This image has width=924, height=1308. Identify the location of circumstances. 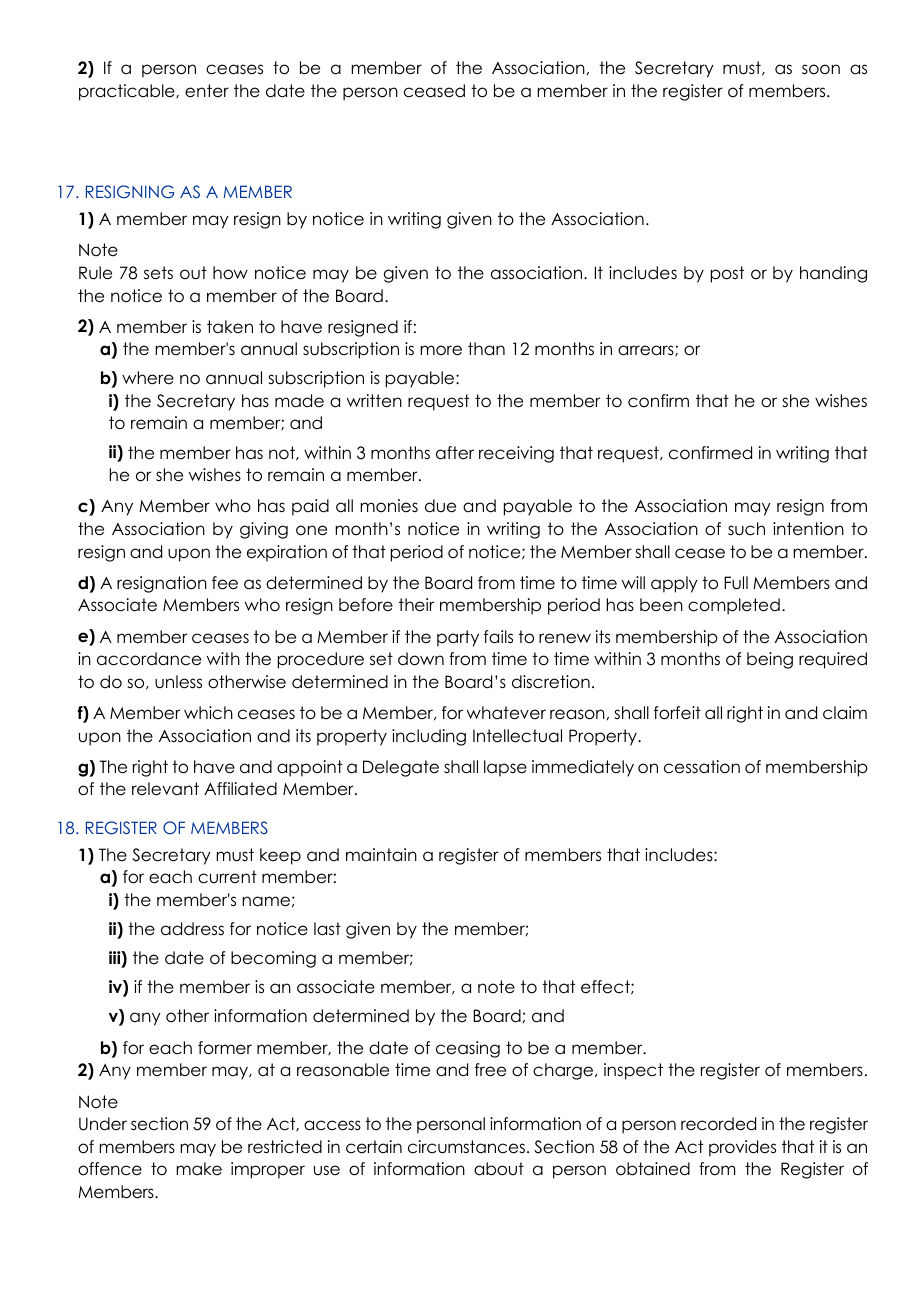
(466, 1147).
